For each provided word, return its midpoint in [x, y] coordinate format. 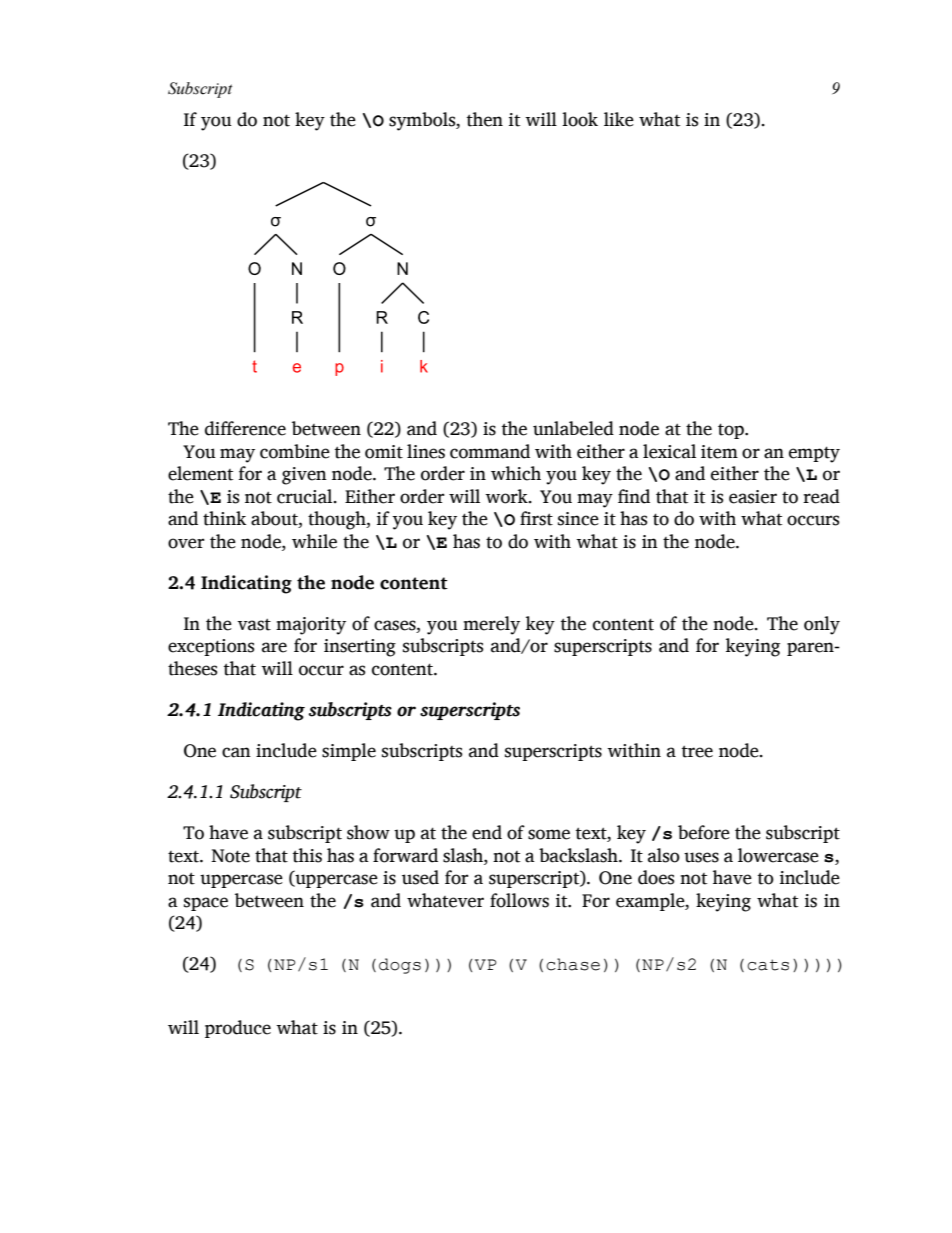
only [822, 625]
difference [245, 428]
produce [238, 1029]
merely [491, 625]
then [485, 119]
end [487, 832]
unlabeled [573, 428]
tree [697, 751]
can [236, 752]
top [732, 431]
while [314, 541]
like [619, 119]
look [580, 119]
